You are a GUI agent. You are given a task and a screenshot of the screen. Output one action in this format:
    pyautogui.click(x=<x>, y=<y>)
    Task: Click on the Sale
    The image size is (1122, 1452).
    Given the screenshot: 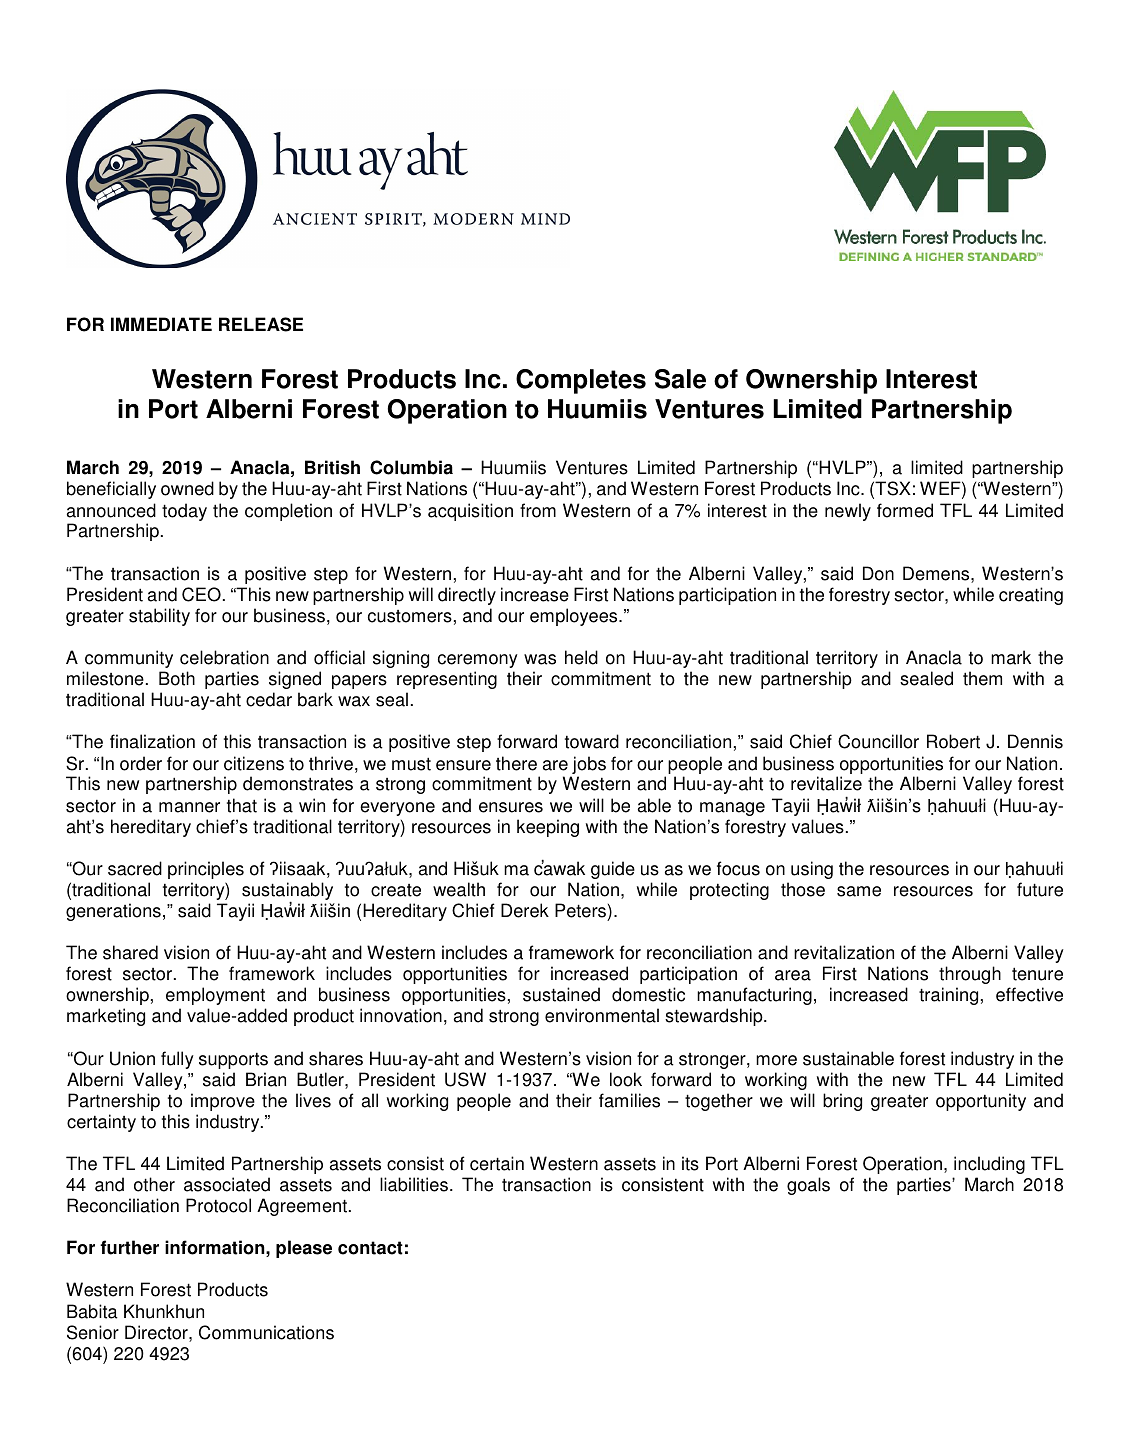 What is the action you would take?
    pyautogui.click(x=680, y=379)
